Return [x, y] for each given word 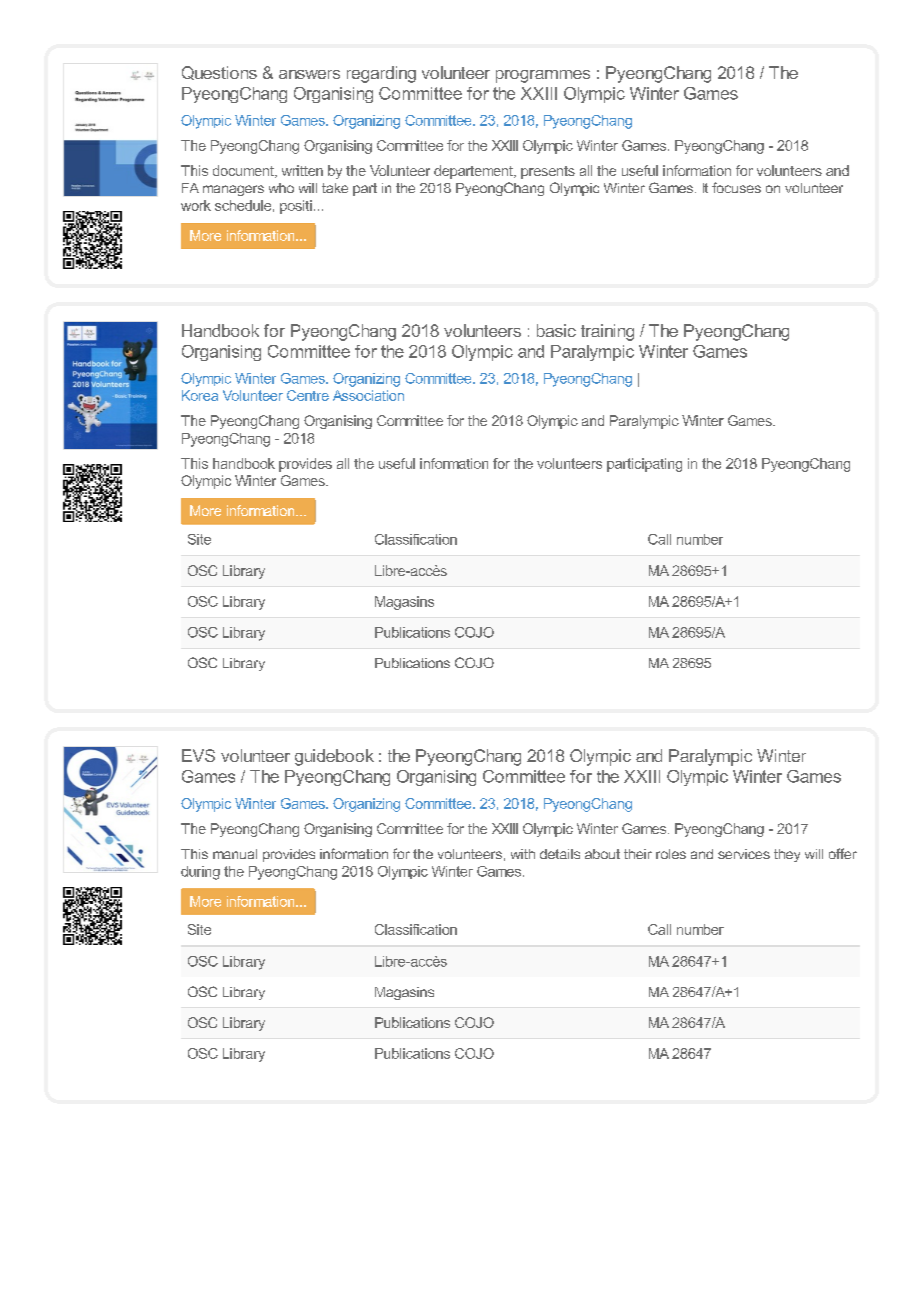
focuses [736, 187]
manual [235, 854]
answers [309, 74]
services [744, 854]
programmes [543, 76]
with [523, 854]
